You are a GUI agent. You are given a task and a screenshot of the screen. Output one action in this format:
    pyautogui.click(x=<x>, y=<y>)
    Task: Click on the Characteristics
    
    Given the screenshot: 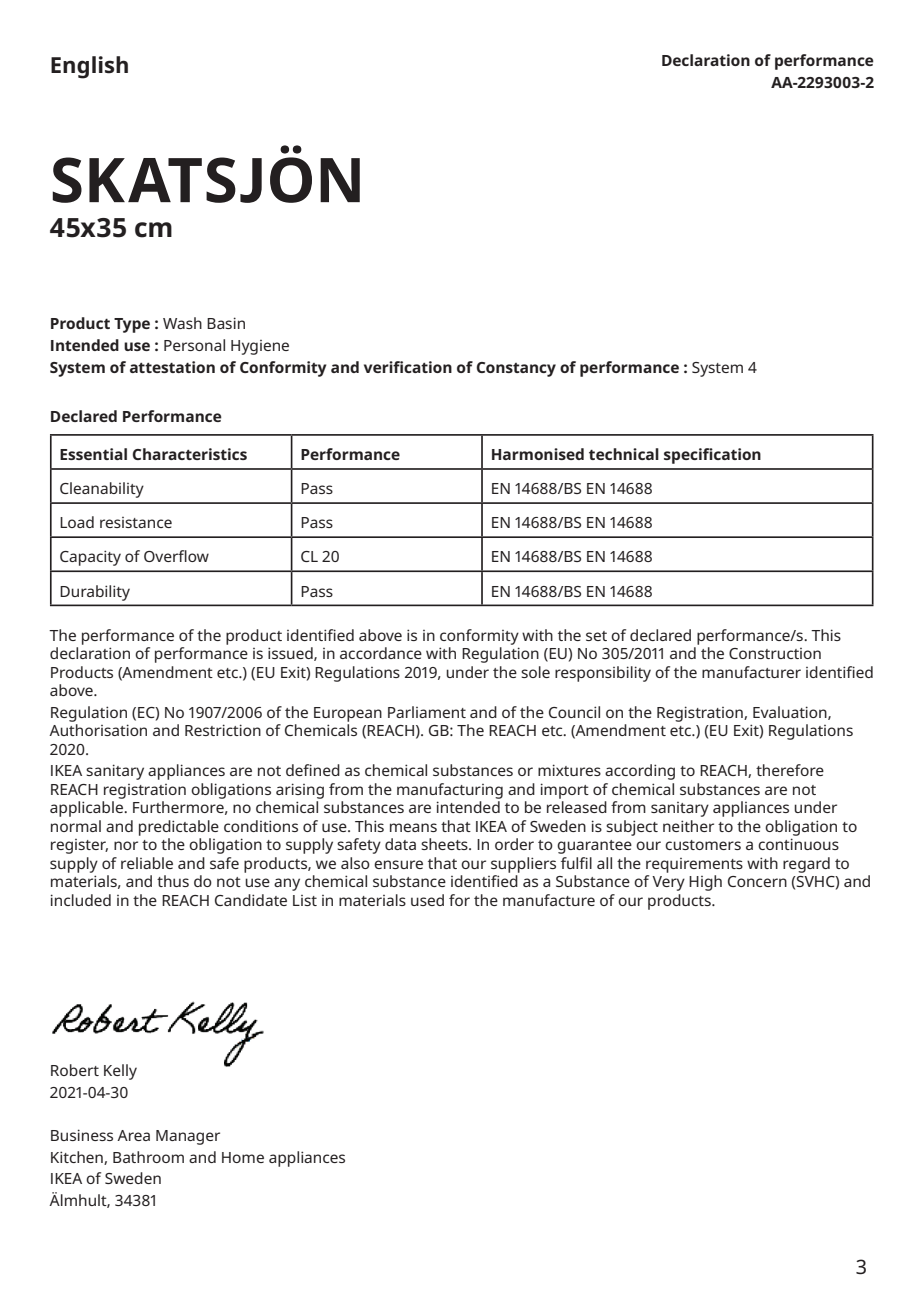 What is the action you would take?
    pyautogui.click(x=189, y=454)
